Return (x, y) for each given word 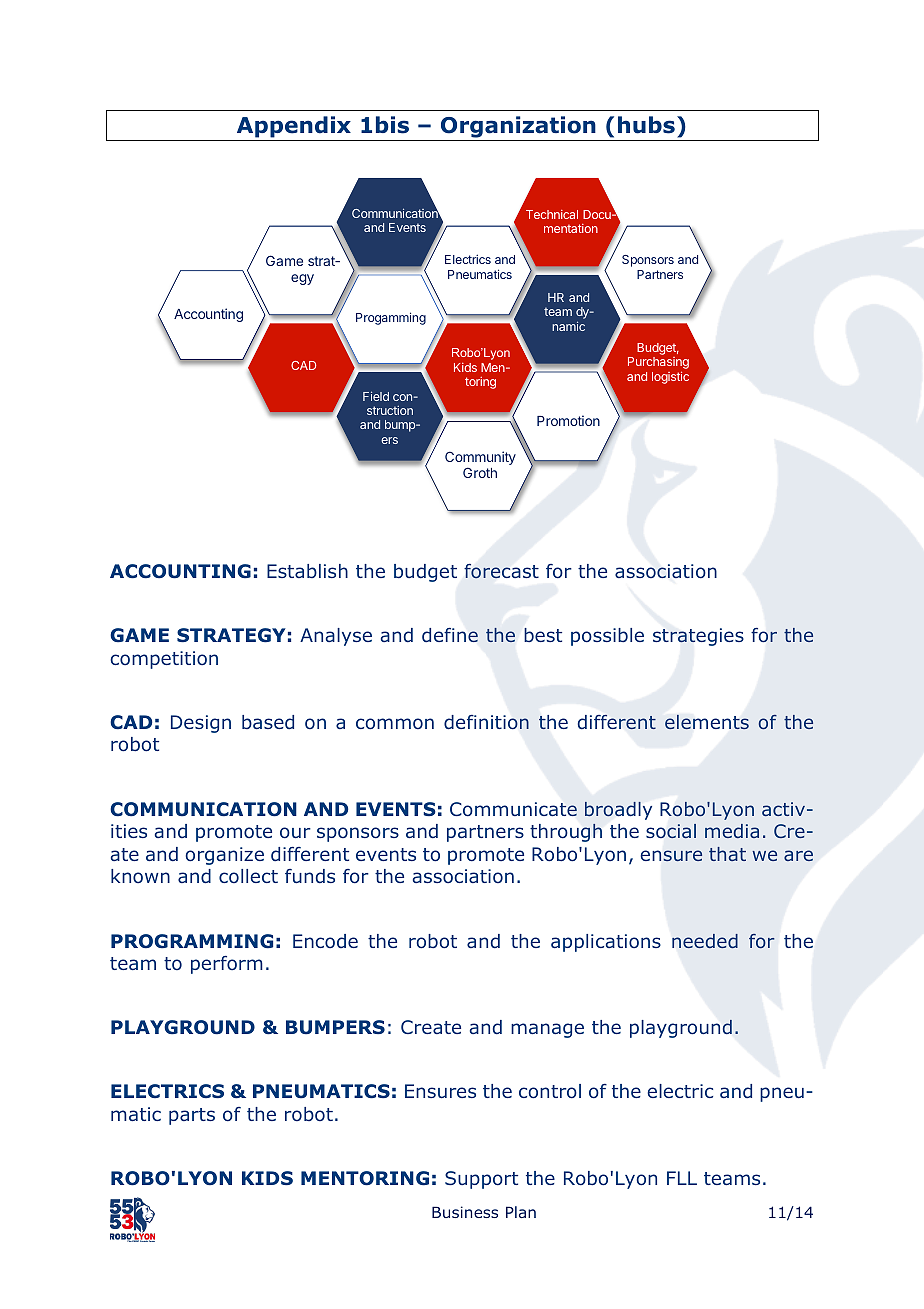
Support (481, 1180)
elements (707, 722)
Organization (518, 127)
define (450, 635)
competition (164, 660)
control (550, 1091)
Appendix (294, 127)
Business (465, 1212)
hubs (646, 125)
